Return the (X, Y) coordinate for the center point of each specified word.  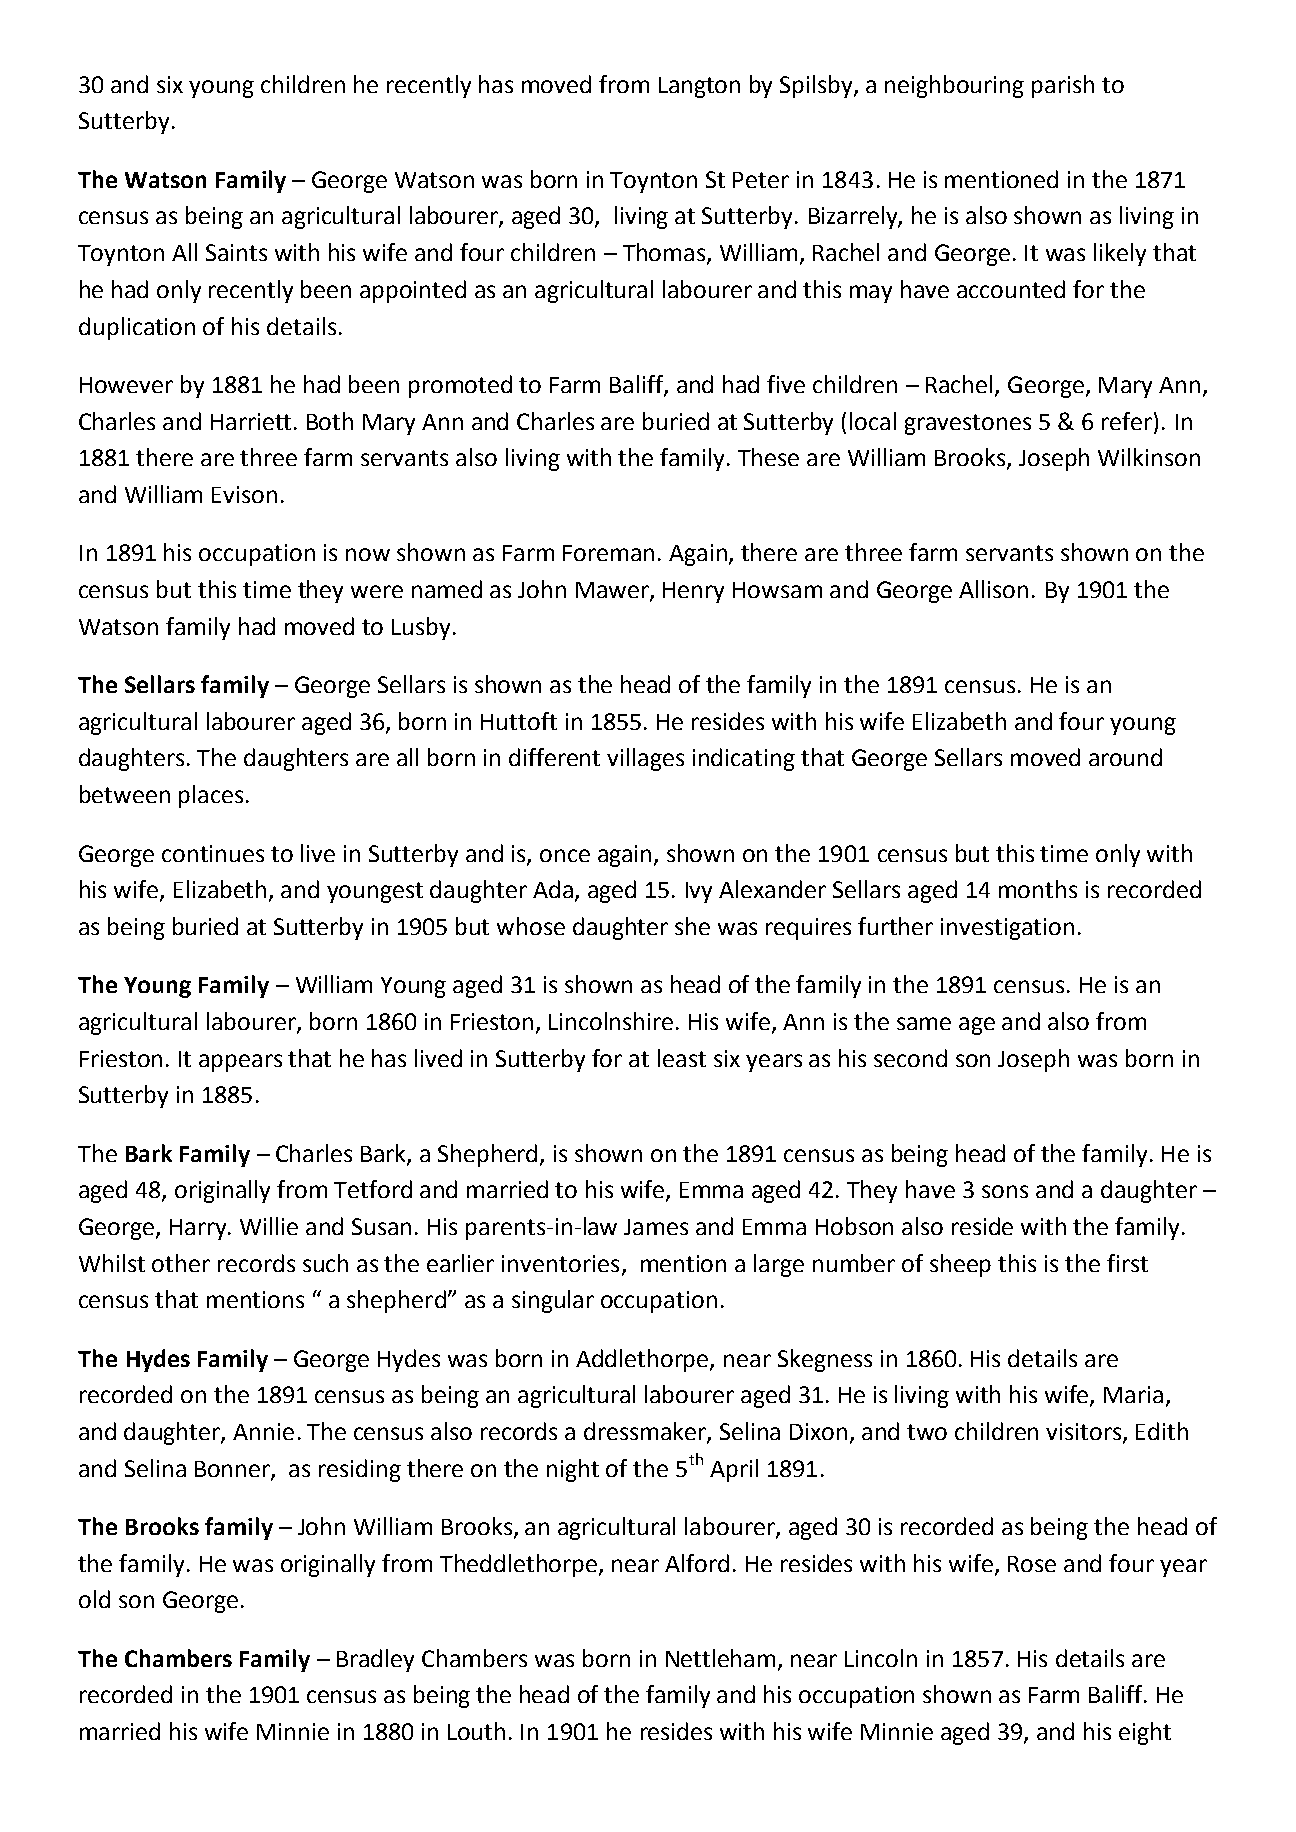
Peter (761, 180)
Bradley (375, 1660)
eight (1145, 1733)
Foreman (608, 553)
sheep (960, 1265)
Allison (993, 589)
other (181, 1263)
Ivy (699, 892)
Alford (697, 1563)
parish (1063, 86)
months (1038, 889)
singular (553, 1301)
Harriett (251, 421)
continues (213, 853)
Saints (236, 252)
